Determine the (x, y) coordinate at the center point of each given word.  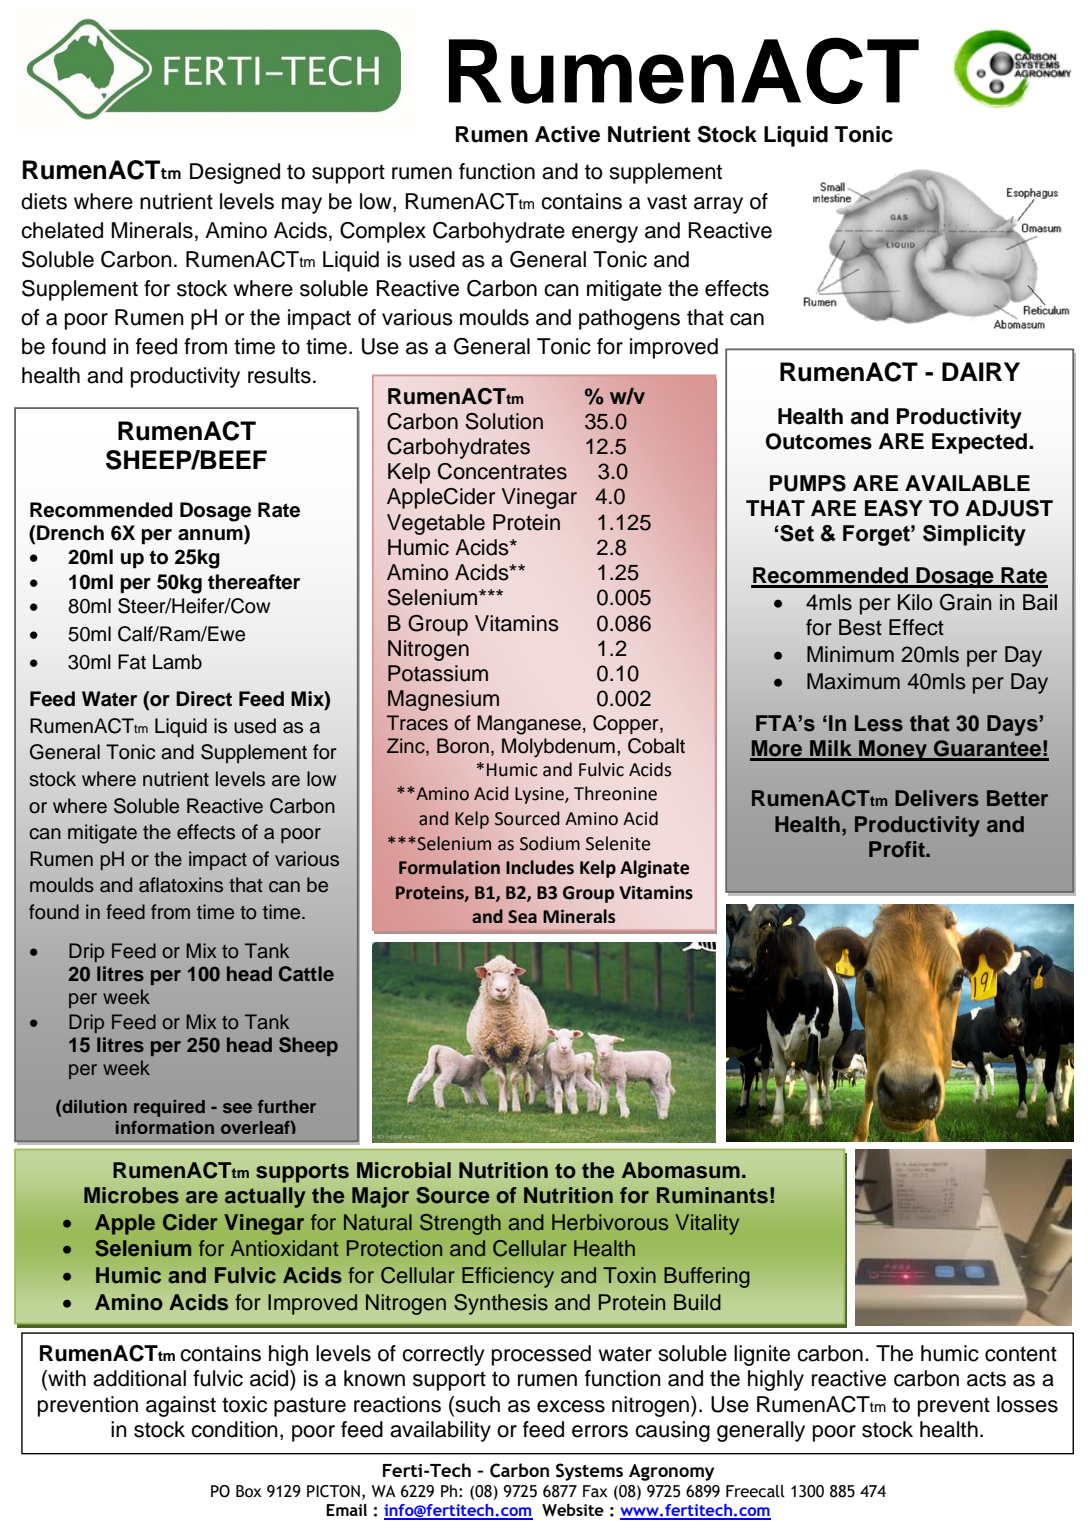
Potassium (438, 673)
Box (249, 1491)
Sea (522, 916)
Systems (589, 1472)
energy (605, 234)
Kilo (915, 602)
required (169, 1108)
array (718, 205)
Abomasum (681, 1170)
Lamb (177, 662)
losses (1027, 1404)
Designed (235, 173)
